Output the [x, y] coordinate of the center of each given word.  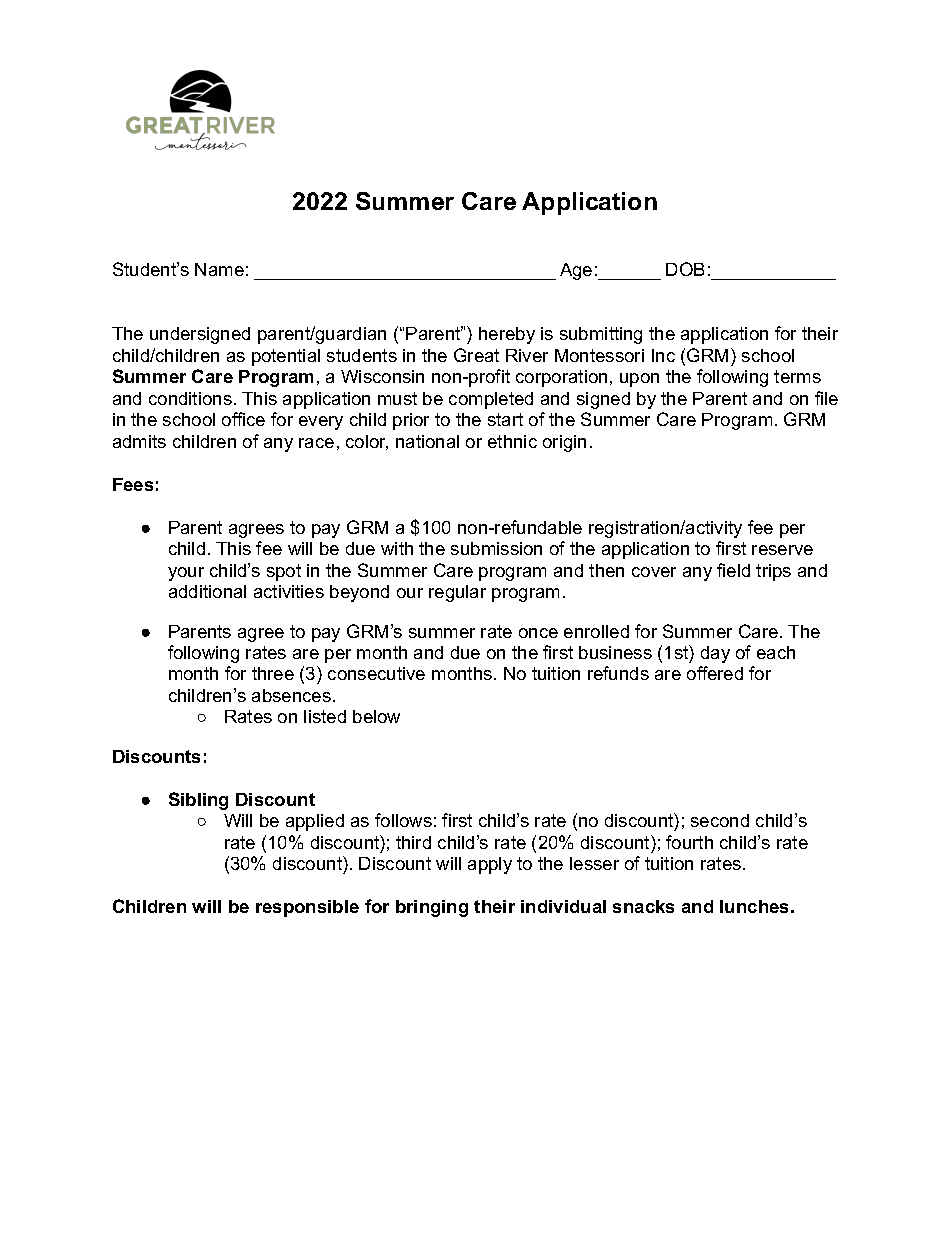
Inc [663, 355]
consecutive [376, 673]
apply [490, 865]
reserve [782, 550]
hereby [507, 335]
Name [219, 269]
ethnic [512, 441]
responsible [307, 908]
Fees [133, 484]
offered [715, 673]
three [273, 673]
